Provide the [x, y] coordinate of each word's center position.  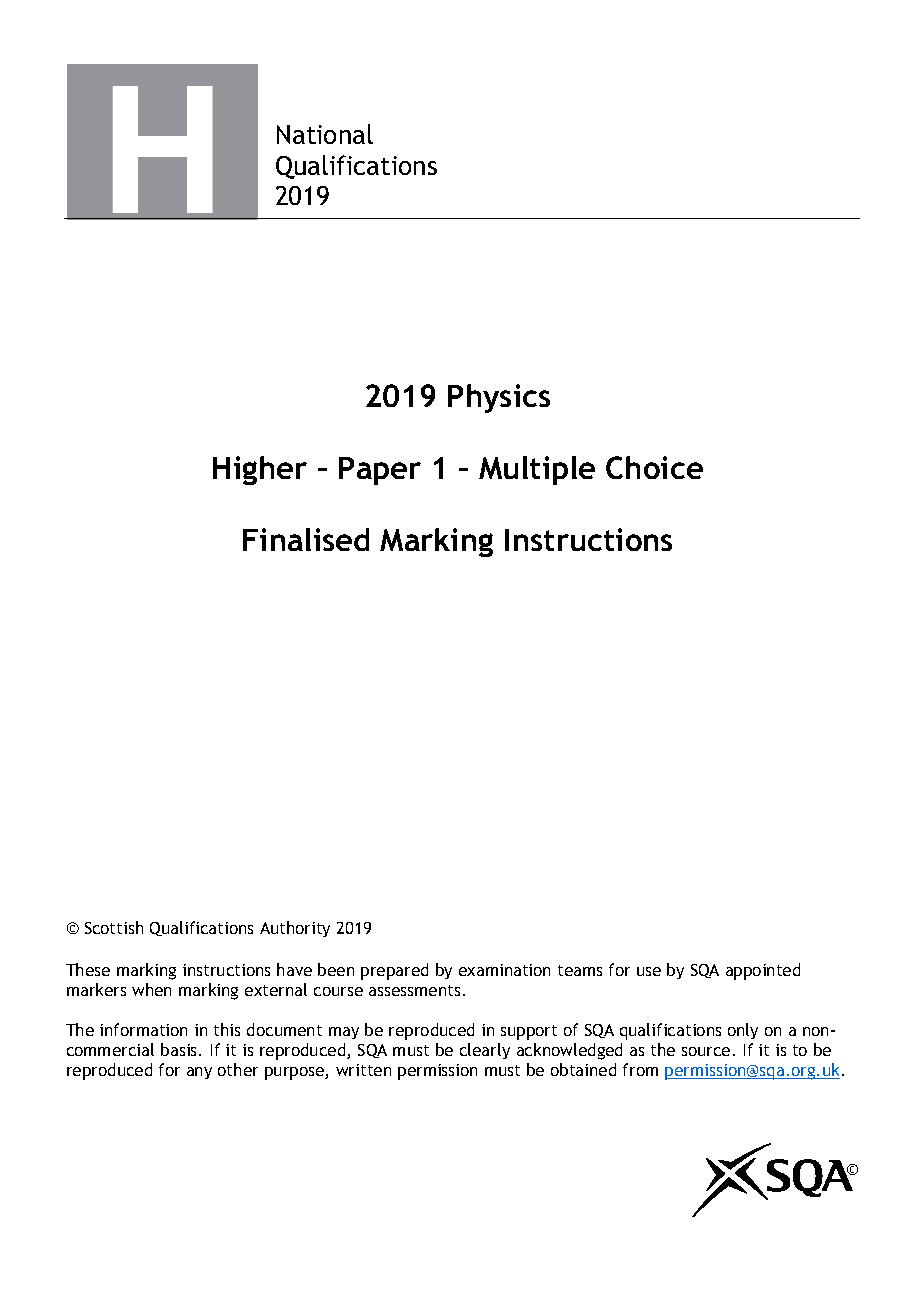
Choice [654, 467]
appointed [763, 971]
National [325, 134]
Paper [380, 471]
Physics [499, 398]
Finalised [306, 539]
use [649, 971]
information [143, 1029]
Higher [260, 470]
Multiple [537, 470]
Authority [295, 929]
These [88, 969]
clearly [485, 1051]
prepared [394, 971]
